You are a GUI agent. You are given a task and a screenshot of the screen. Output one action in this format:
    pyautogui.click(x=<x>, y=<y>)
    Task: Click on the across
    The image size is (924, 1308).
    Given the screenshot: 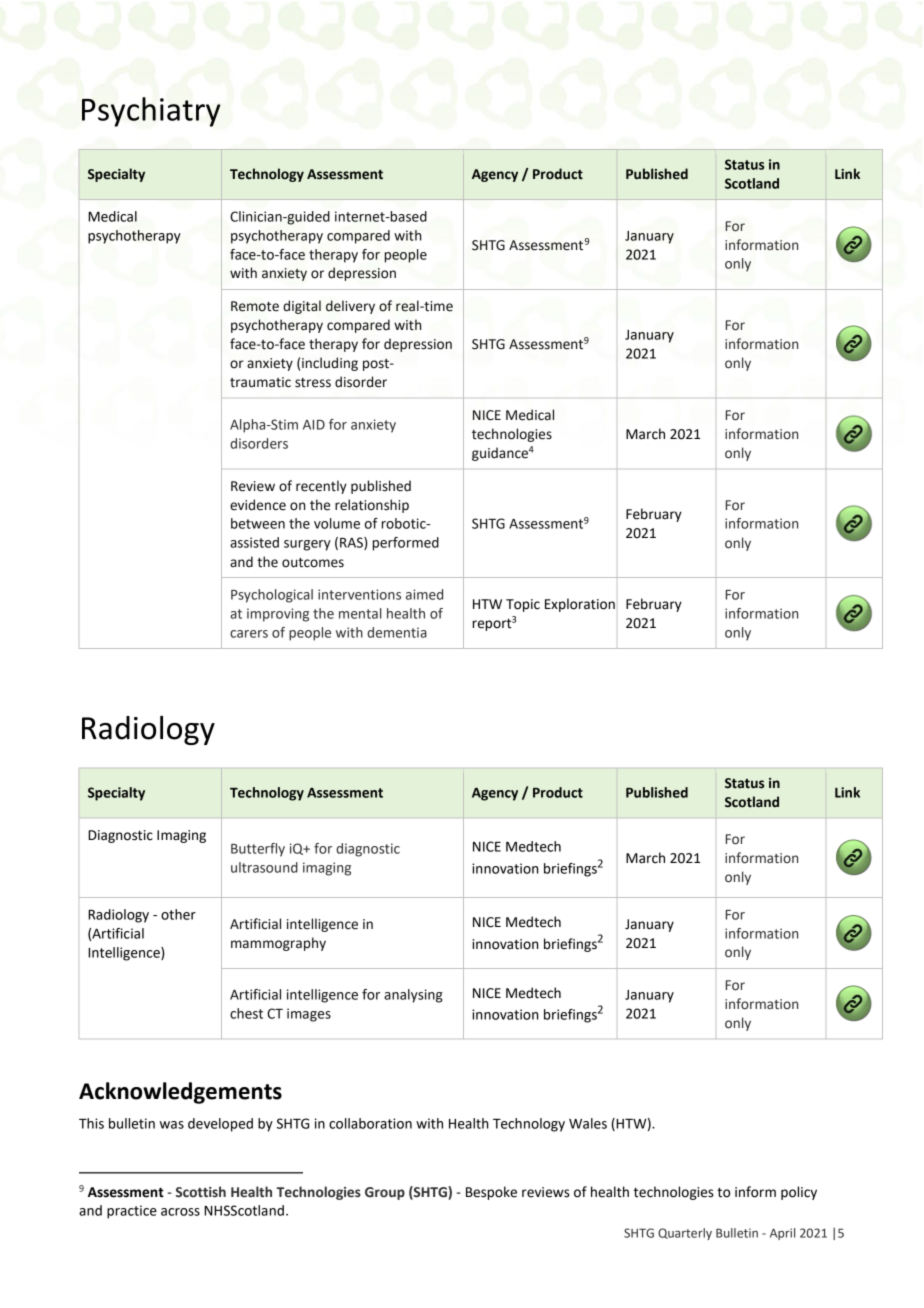 What is the action you would take?
    pyautogui.click(x=180, y=1212)
